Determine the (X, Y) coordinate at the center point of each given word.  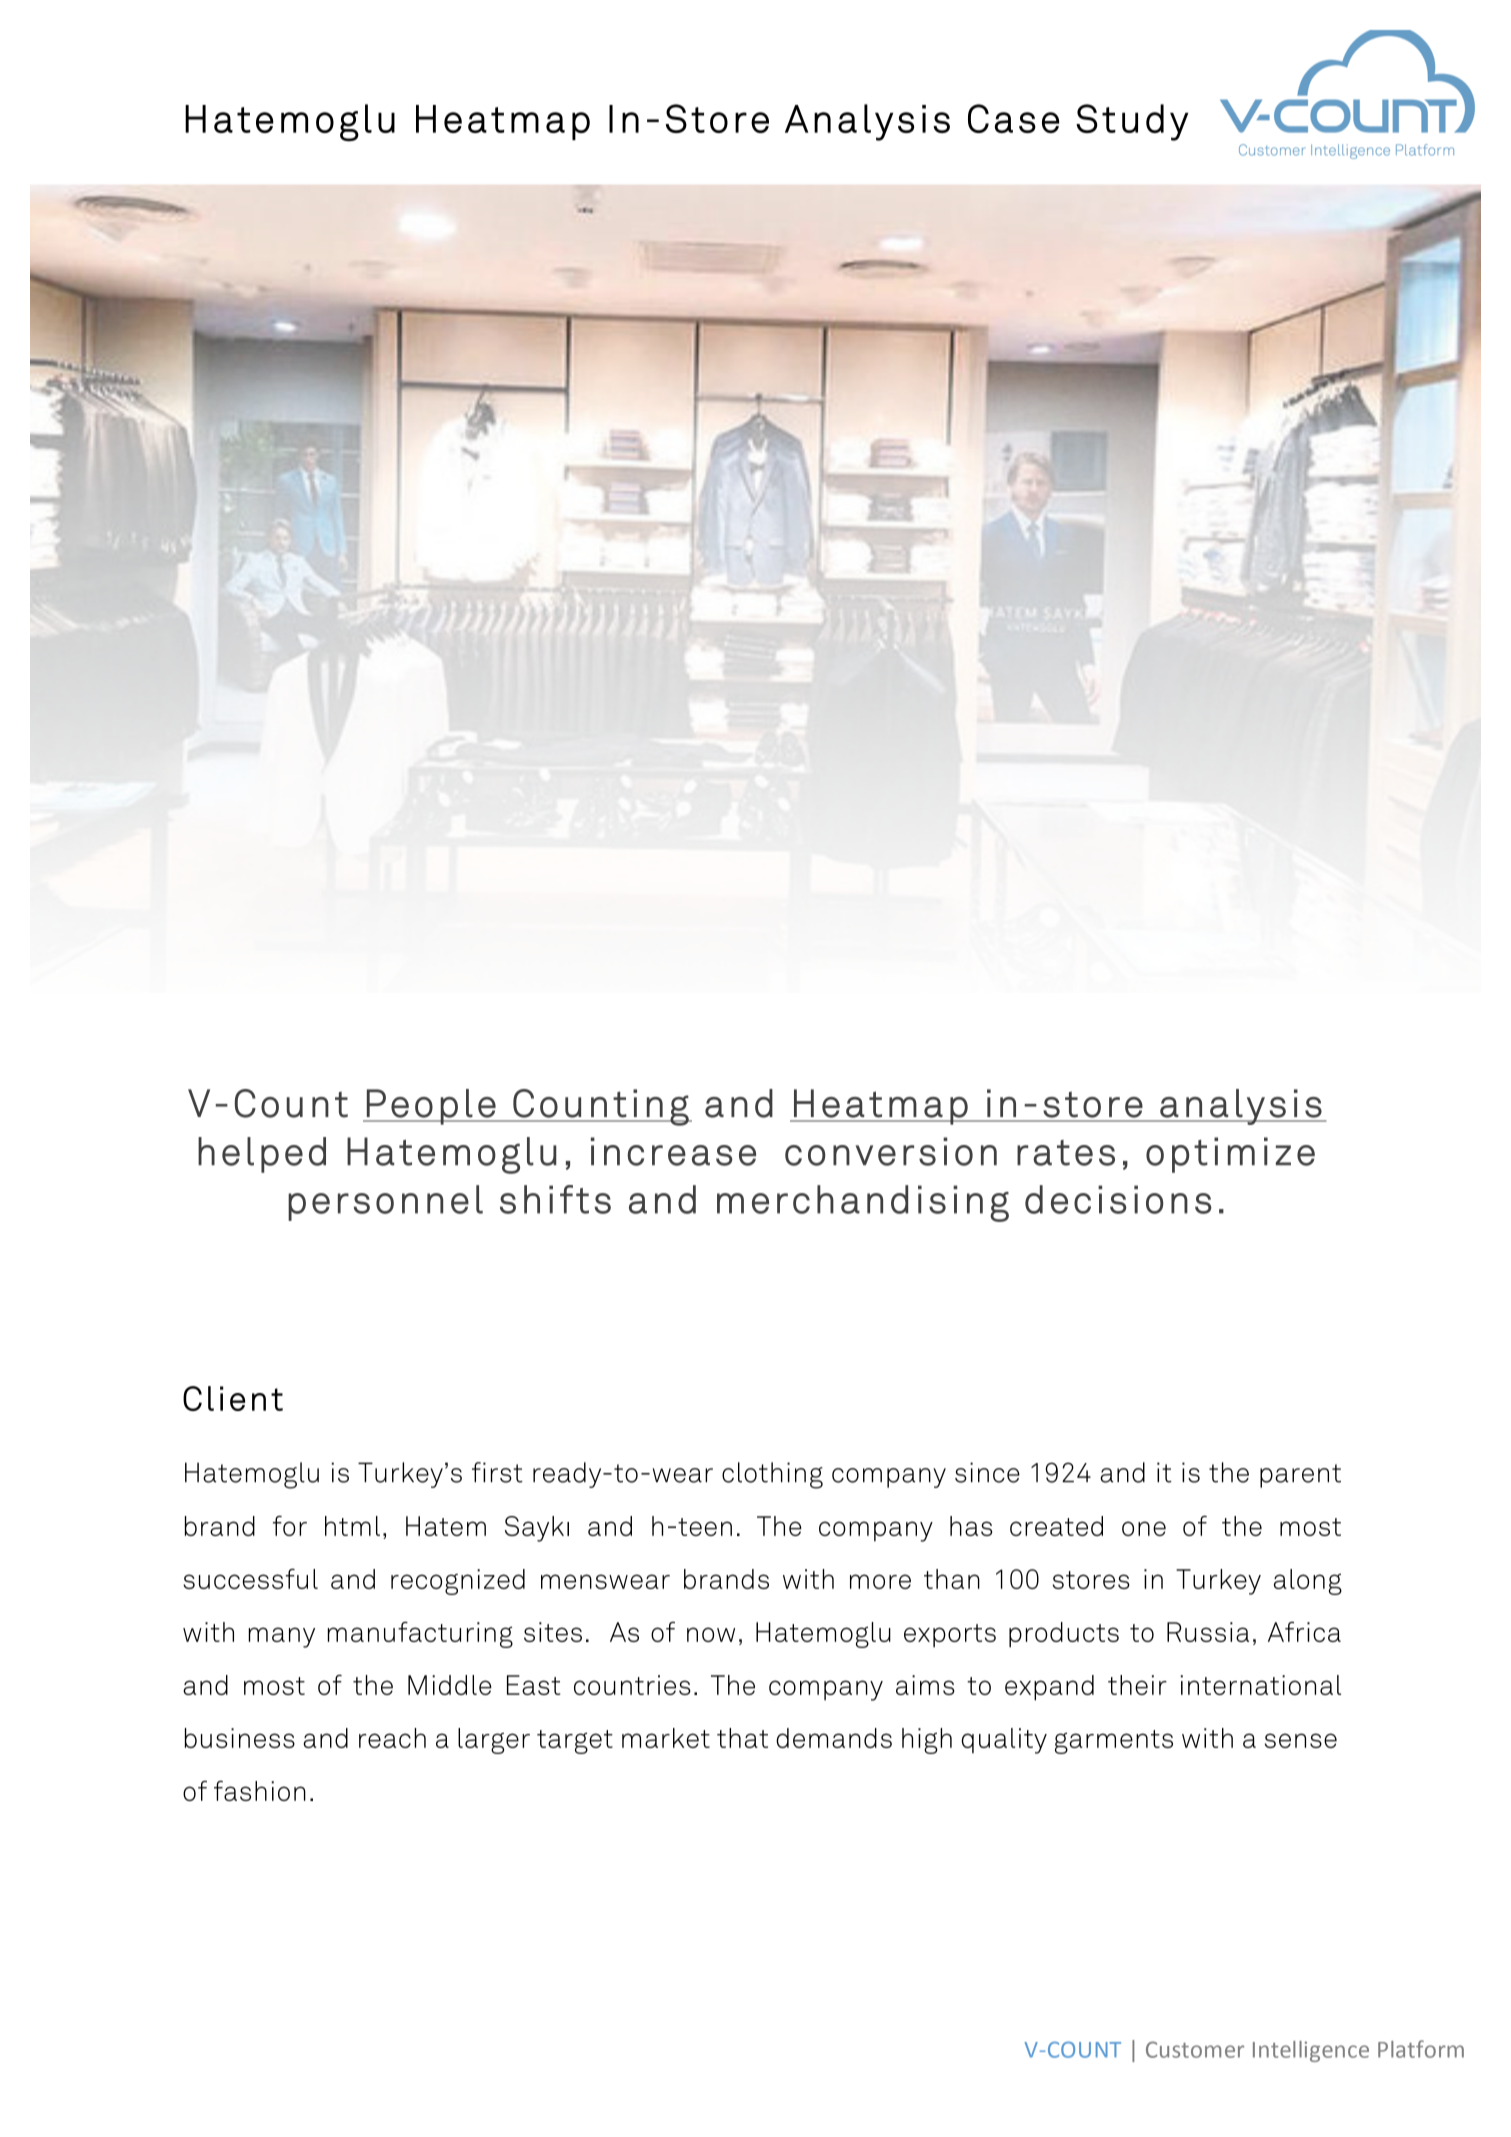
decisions (1118, 1199)
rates (1066, 1153)
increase (673, 1151)
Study (1132, 122)
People (431, 1107)
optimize (1230, 1155)
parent (1300, 1476)
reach (392, 1738)
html (352, 1526)
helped (262, 1155)
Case (1013, 118)
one (1144, 1528)
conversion (891, 1151)
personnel (385, 1203)
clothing (772, 1475)
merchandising (863, 1203)
